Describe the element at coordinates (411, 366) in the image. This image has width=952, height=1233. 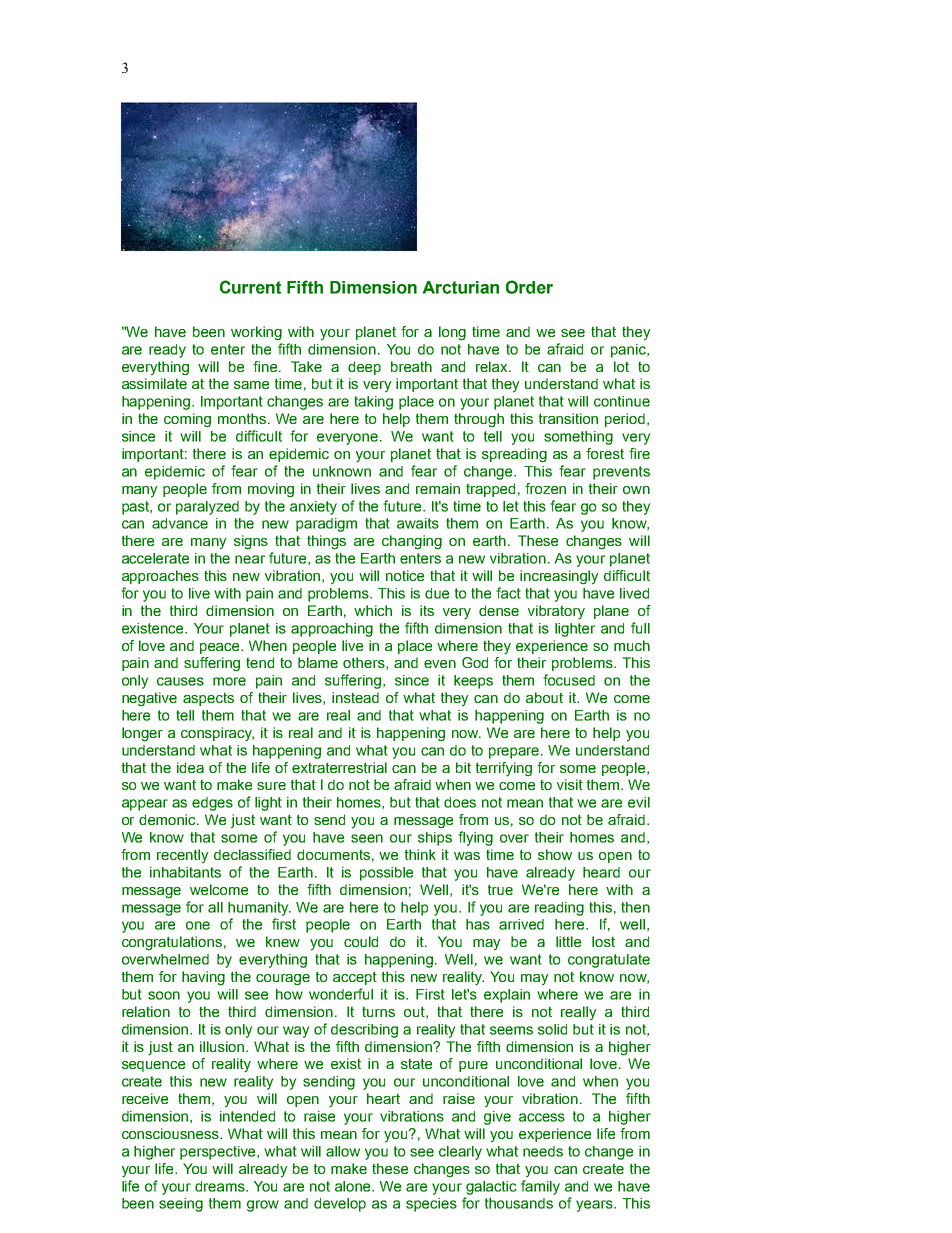
I see `breath` at that location.
